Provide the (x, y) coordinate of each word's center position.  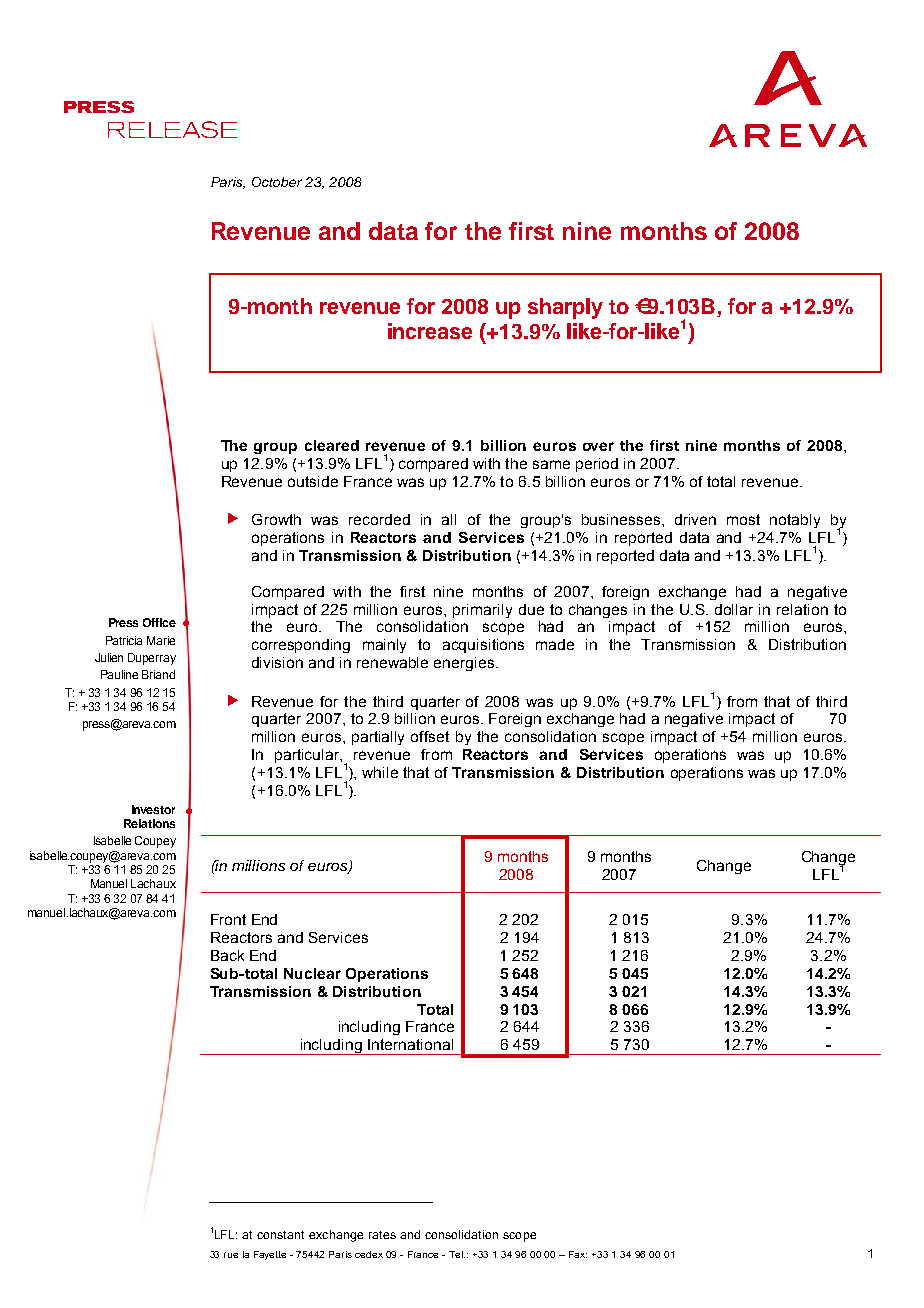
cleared (332, 445)
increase (430, 331)
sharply (565, 308)
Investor (153, 809)
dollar (734, 609)
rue (231, 1255)
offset (430, 736)
